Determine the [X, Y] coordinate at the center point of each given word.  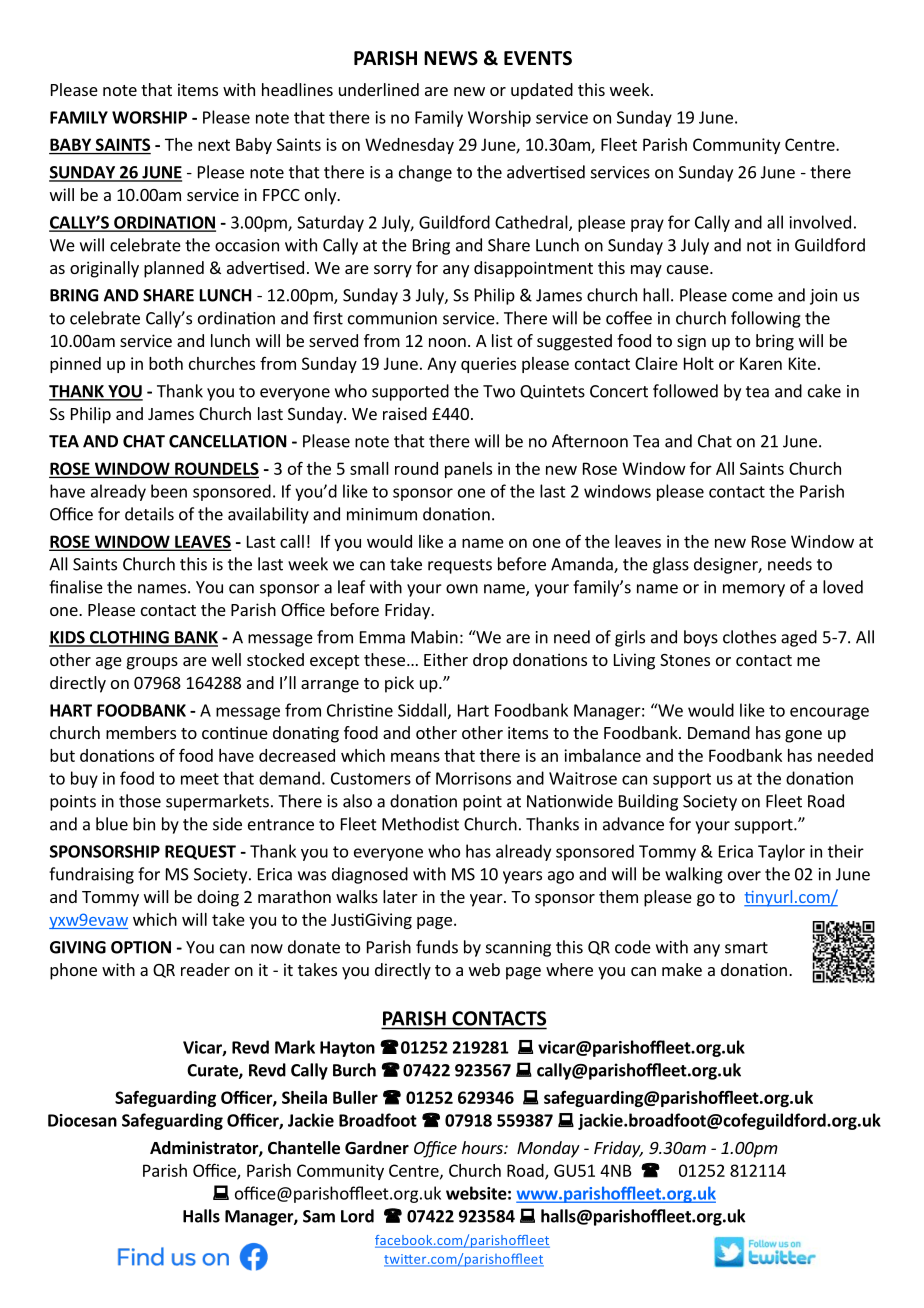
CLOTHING [129, 638]
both [166, 363]
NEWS [451, 58]
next [214, 145]
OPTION [141, 947]
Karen [761, 363]
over [744, 876]
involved [820, 222]
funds [437, 947]
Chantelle [304, 1148]
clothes [749, 637]
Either [446, 659]
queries [488, 365]
